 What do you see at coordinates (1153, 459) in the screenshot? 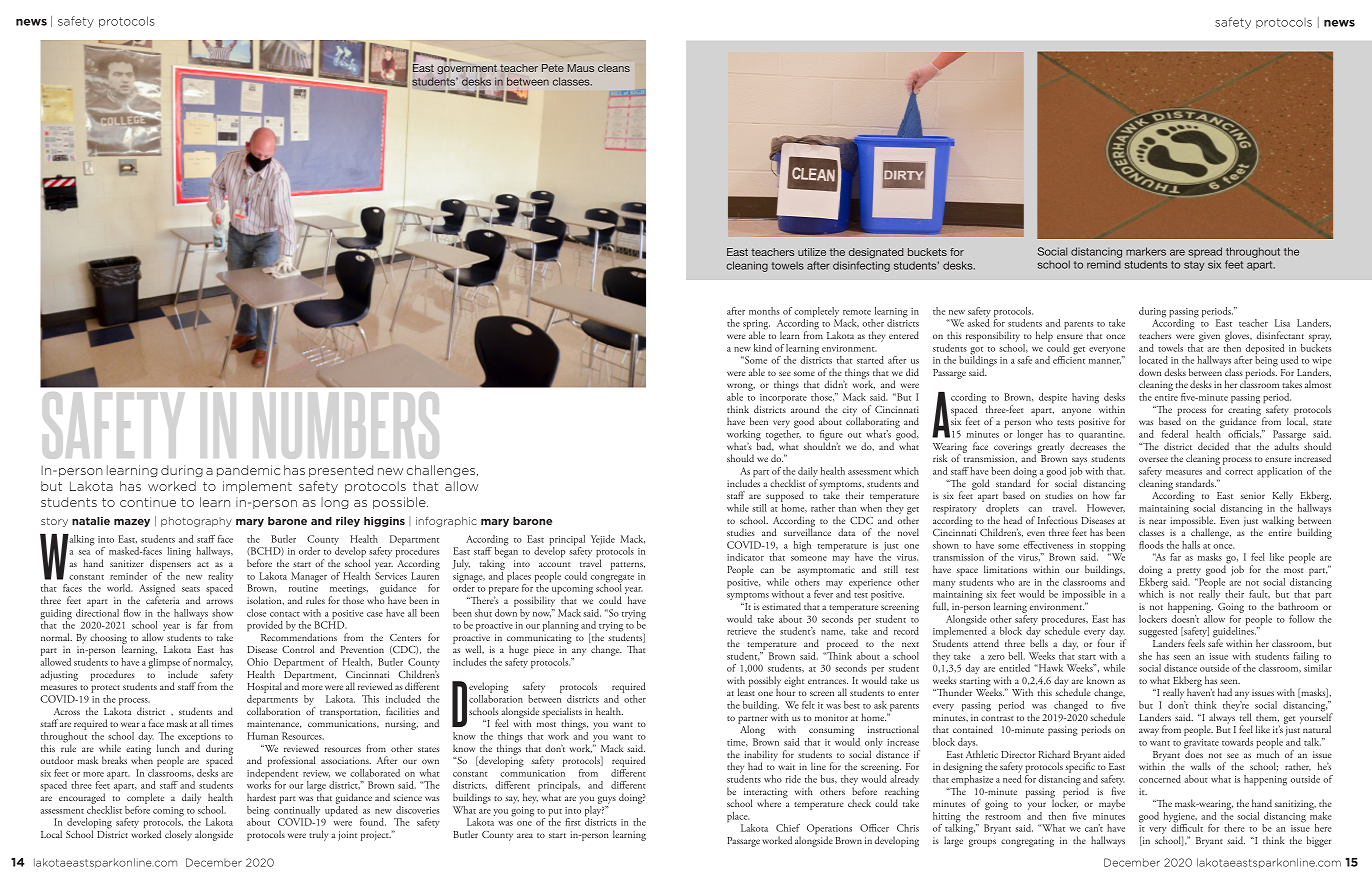
I see `oversee` at bounding box center [1153, 459].
